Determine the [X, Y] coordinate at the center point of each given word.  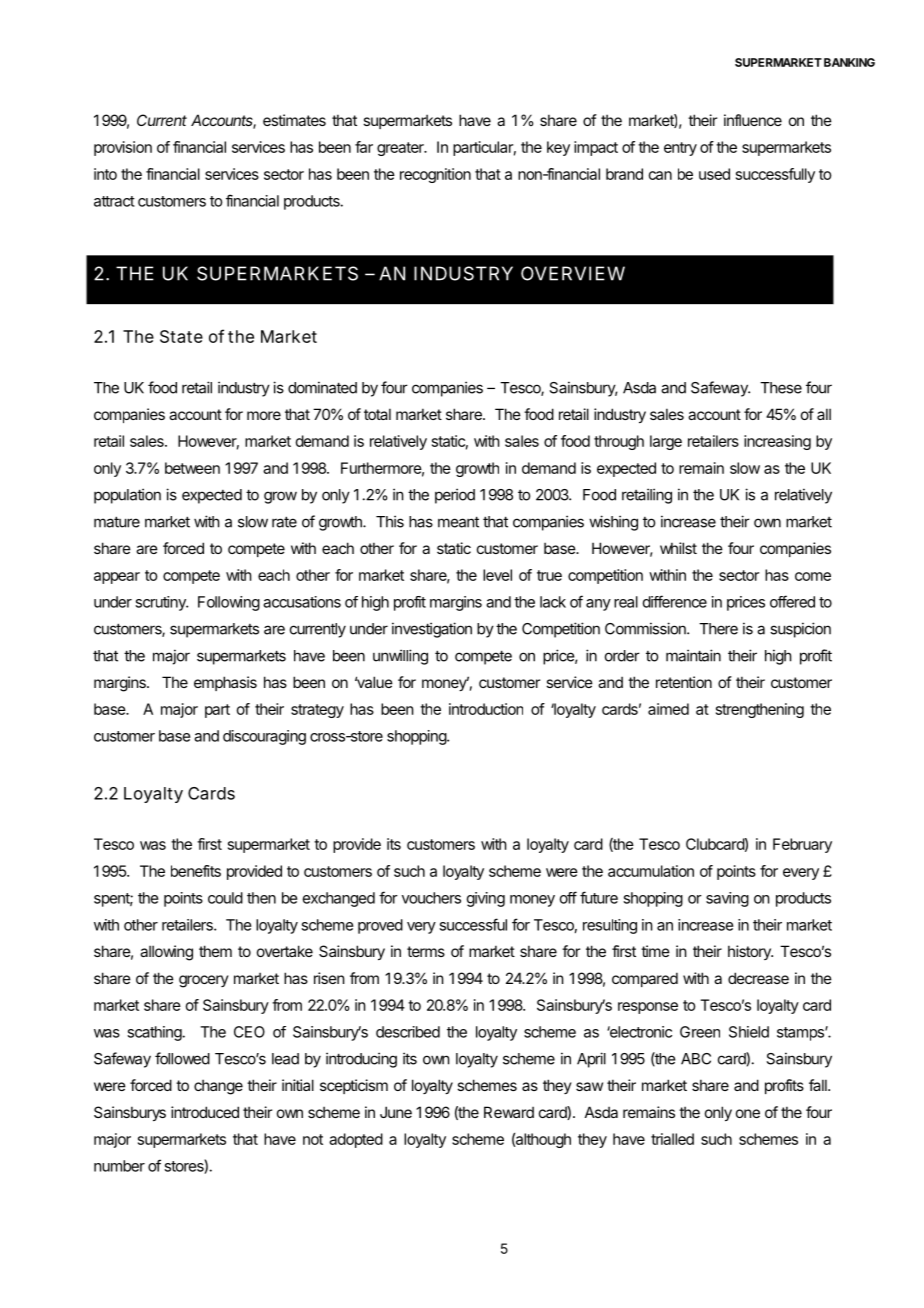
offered [792, 601]
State [181, 336]
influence [753, 120]
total [377, 414]
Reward [509, 1112]
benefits [196, 871]
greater [401, 149]
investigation [432, 630]
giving [486, 899]
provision [123, 148]
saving [727, 899]
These [781, 388]
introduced [205, 1112]
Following [229, 603]
